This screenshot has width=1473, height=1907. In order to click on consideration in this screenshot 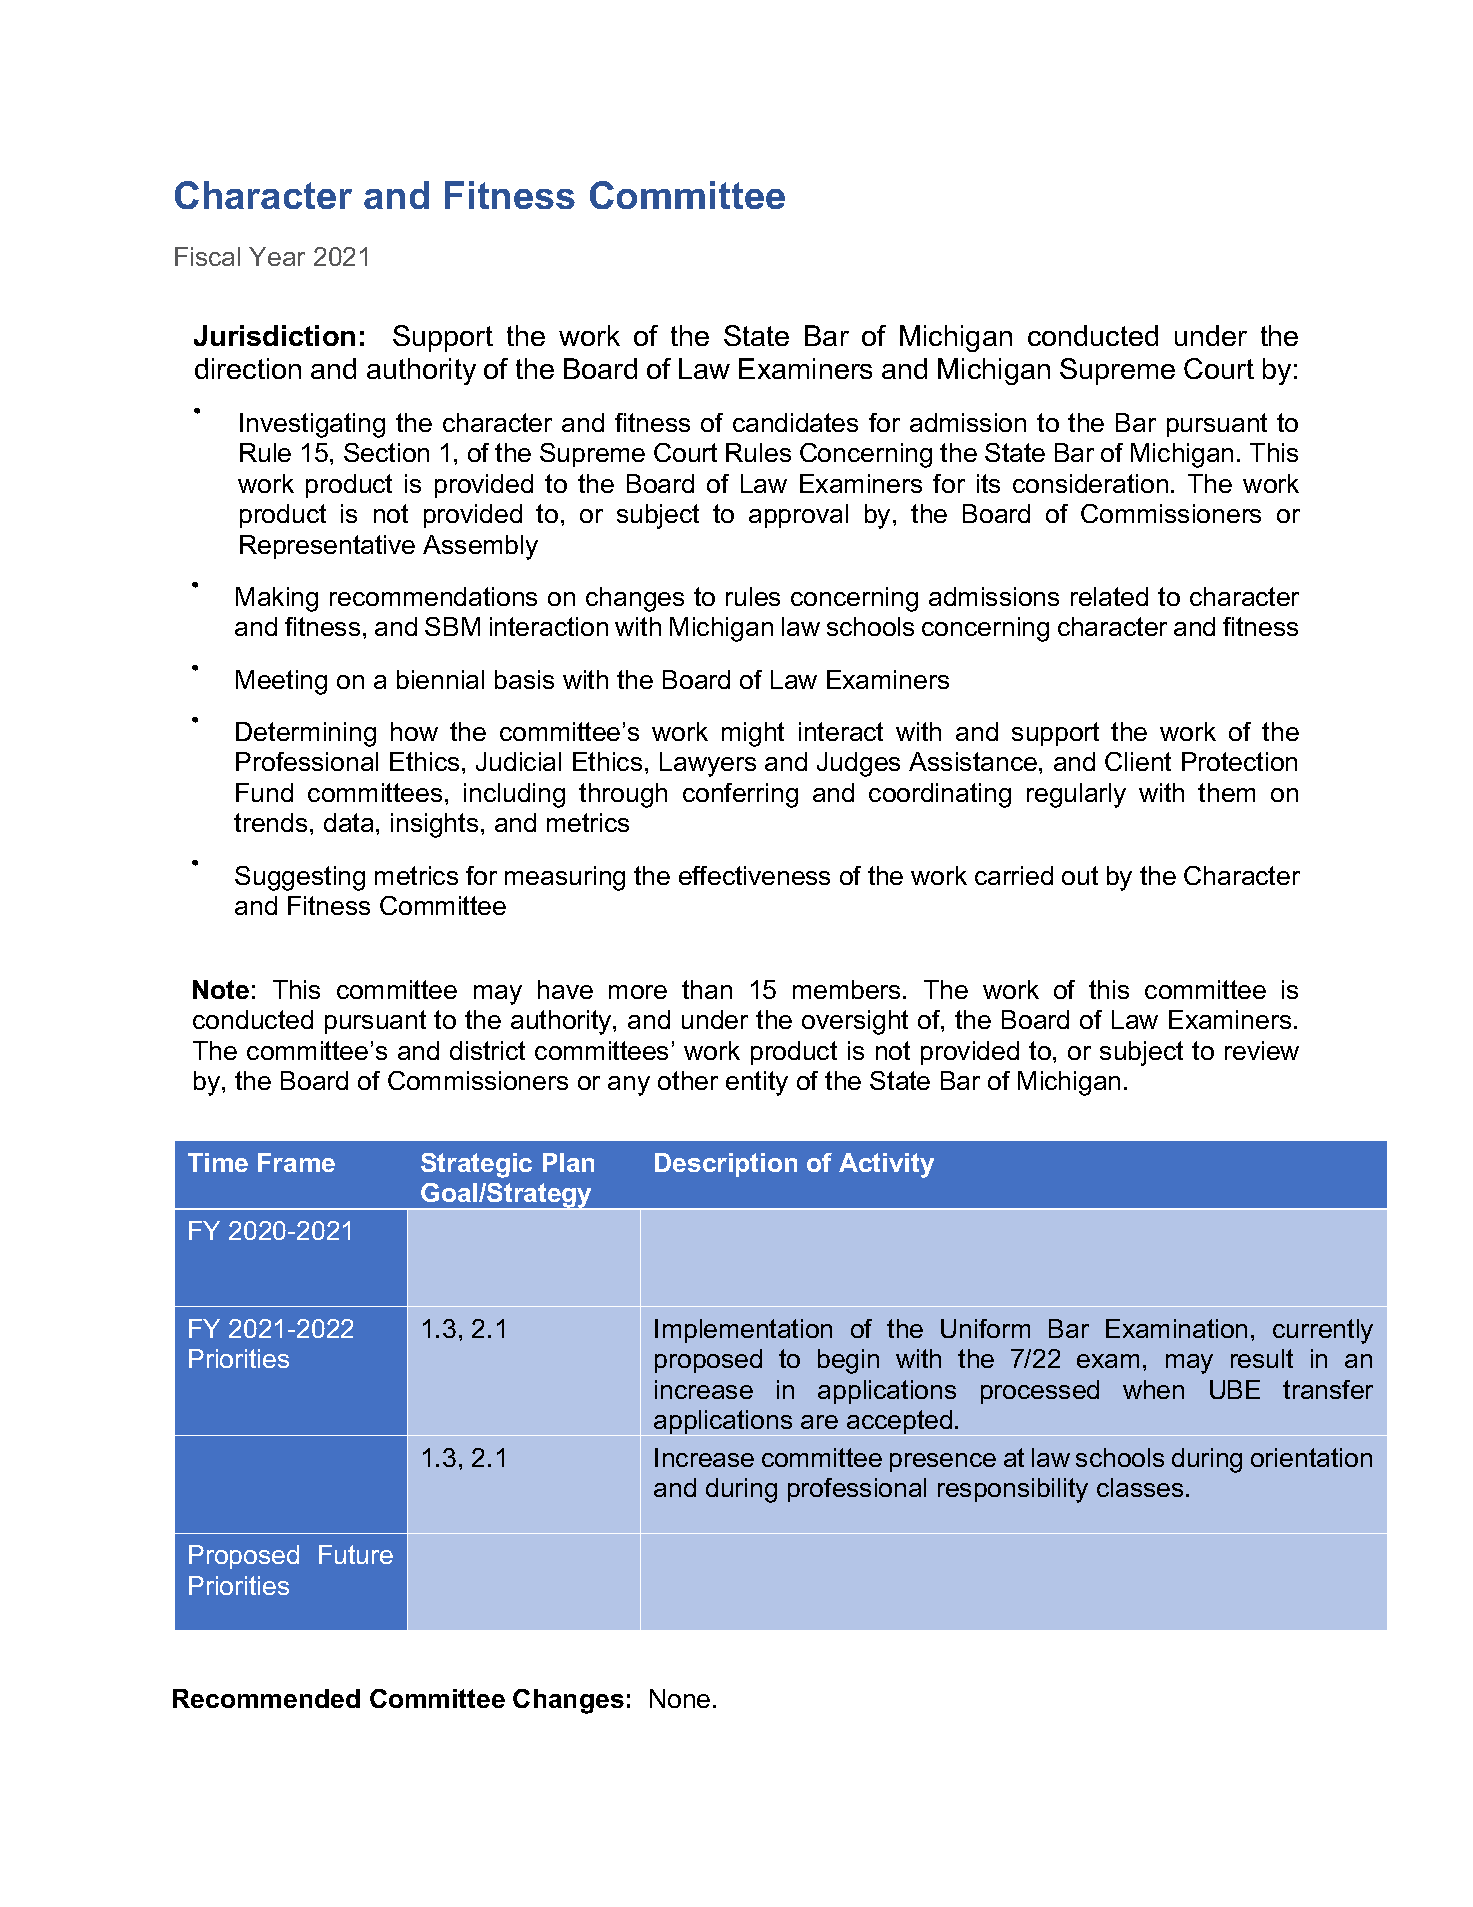, I will do `click(1090, 483)`.
